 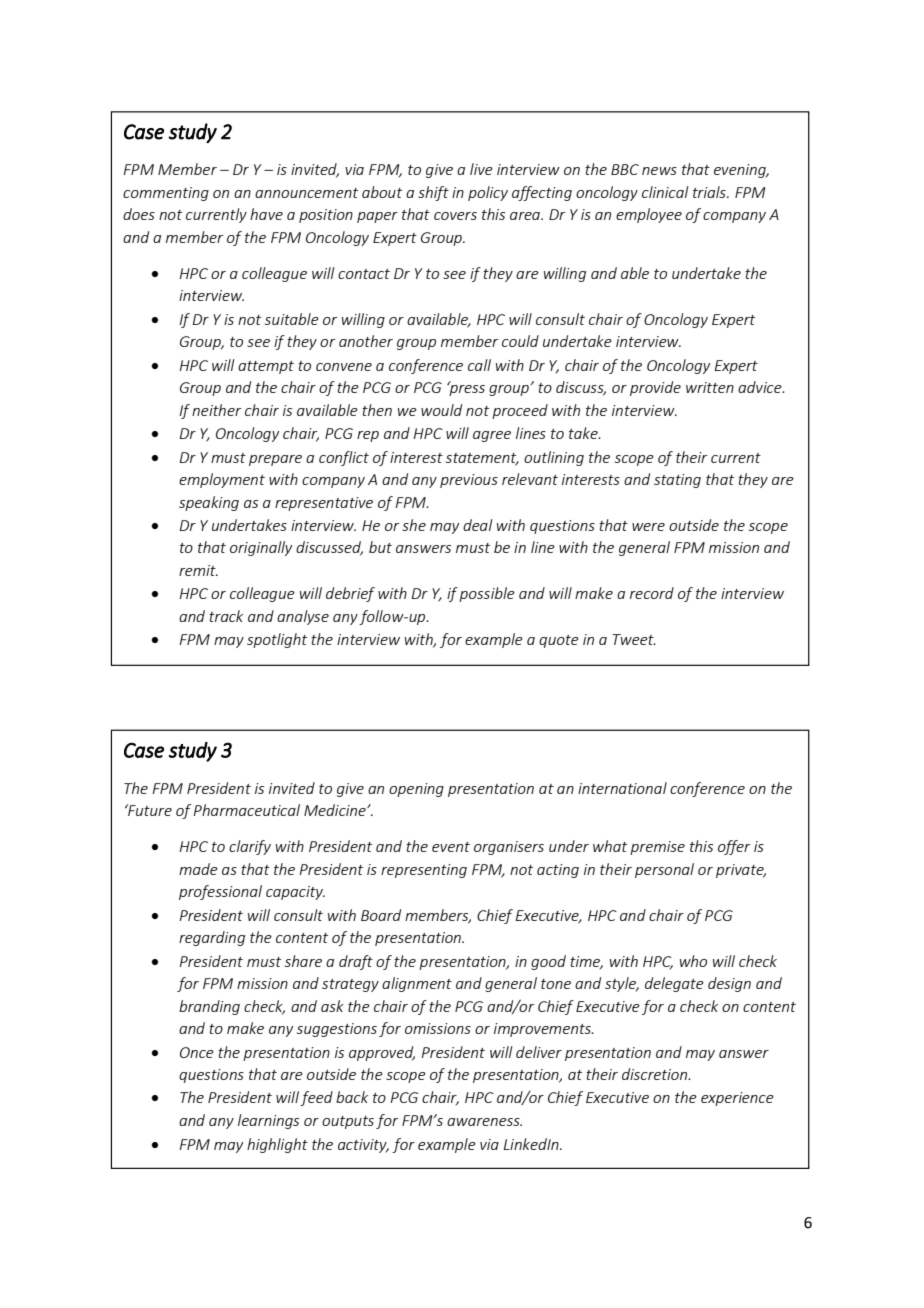 What do you see at coordinates (487, 594) in the image?
I see `possible` at bounding box center [487, 594].
